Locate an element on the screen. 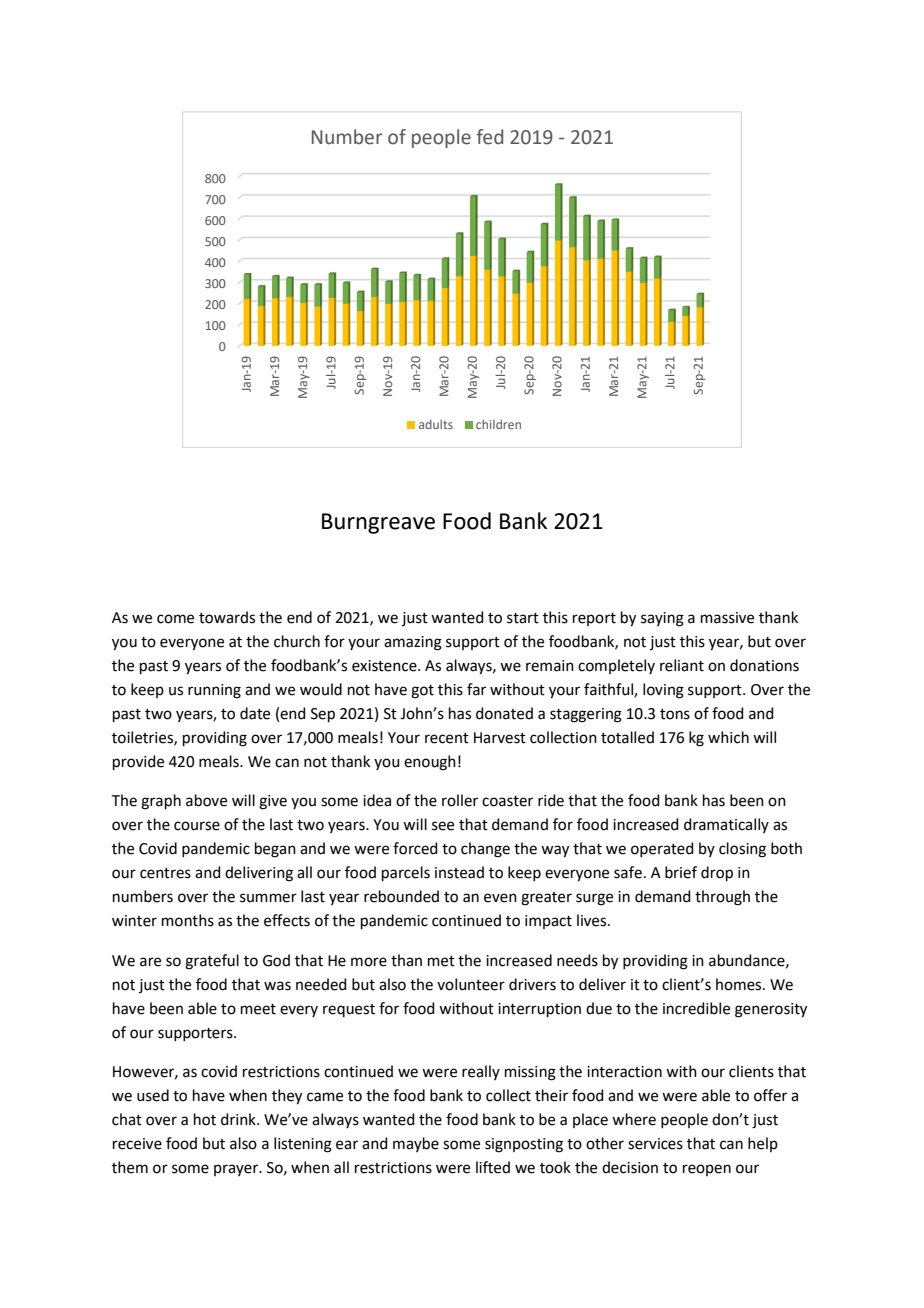  through is located at coordinates (722, 898).
